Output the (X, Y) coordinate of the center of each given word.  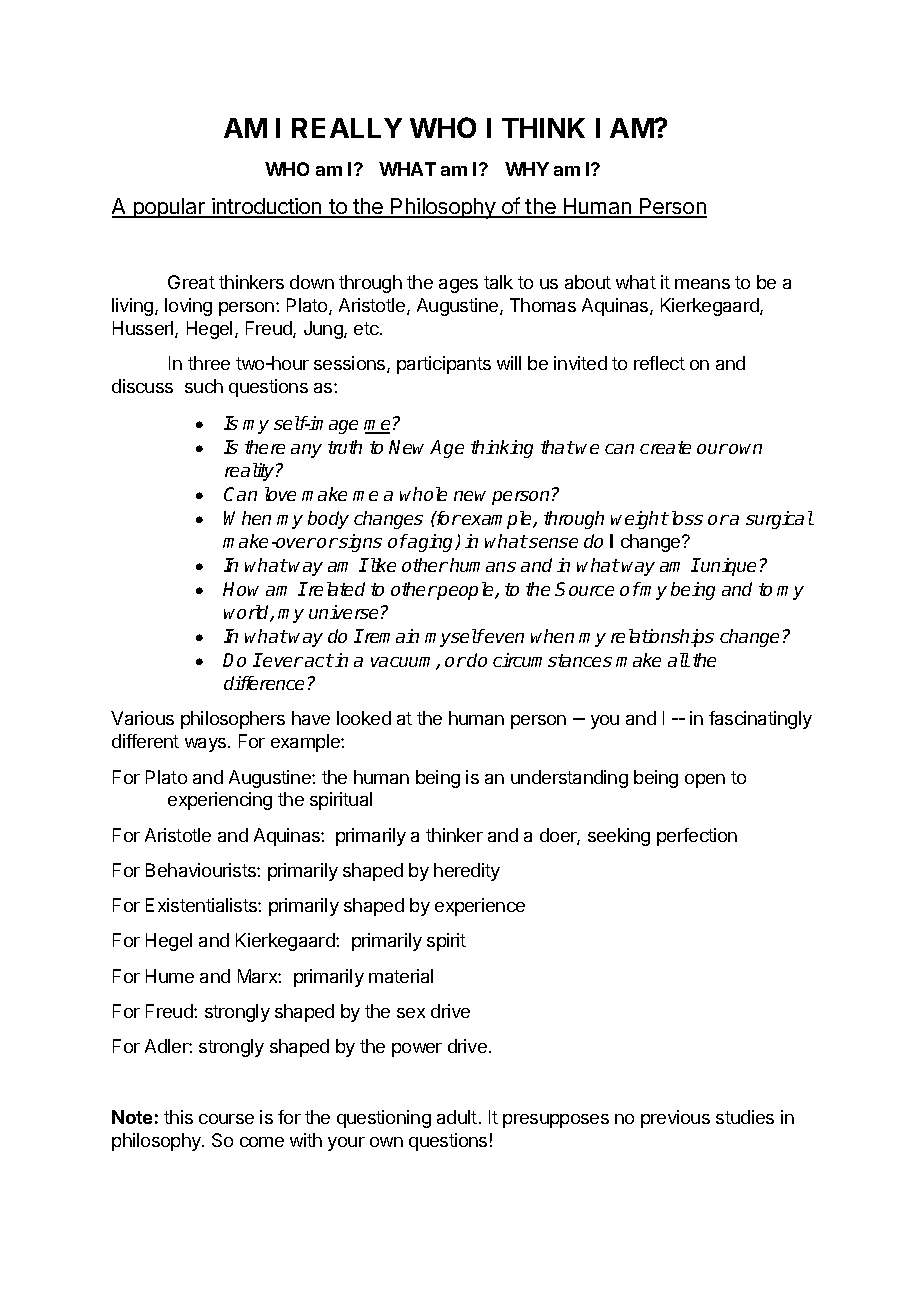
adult (457, 1117)
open (705, 781)
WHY (527, 169)
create (665, 447)
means (702, 284)
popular (169, 208)
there (265, 447)
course (226, 1119)
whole (423, 494)
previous (675, 1119)
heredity (467, 872)
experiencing (220, 801)
